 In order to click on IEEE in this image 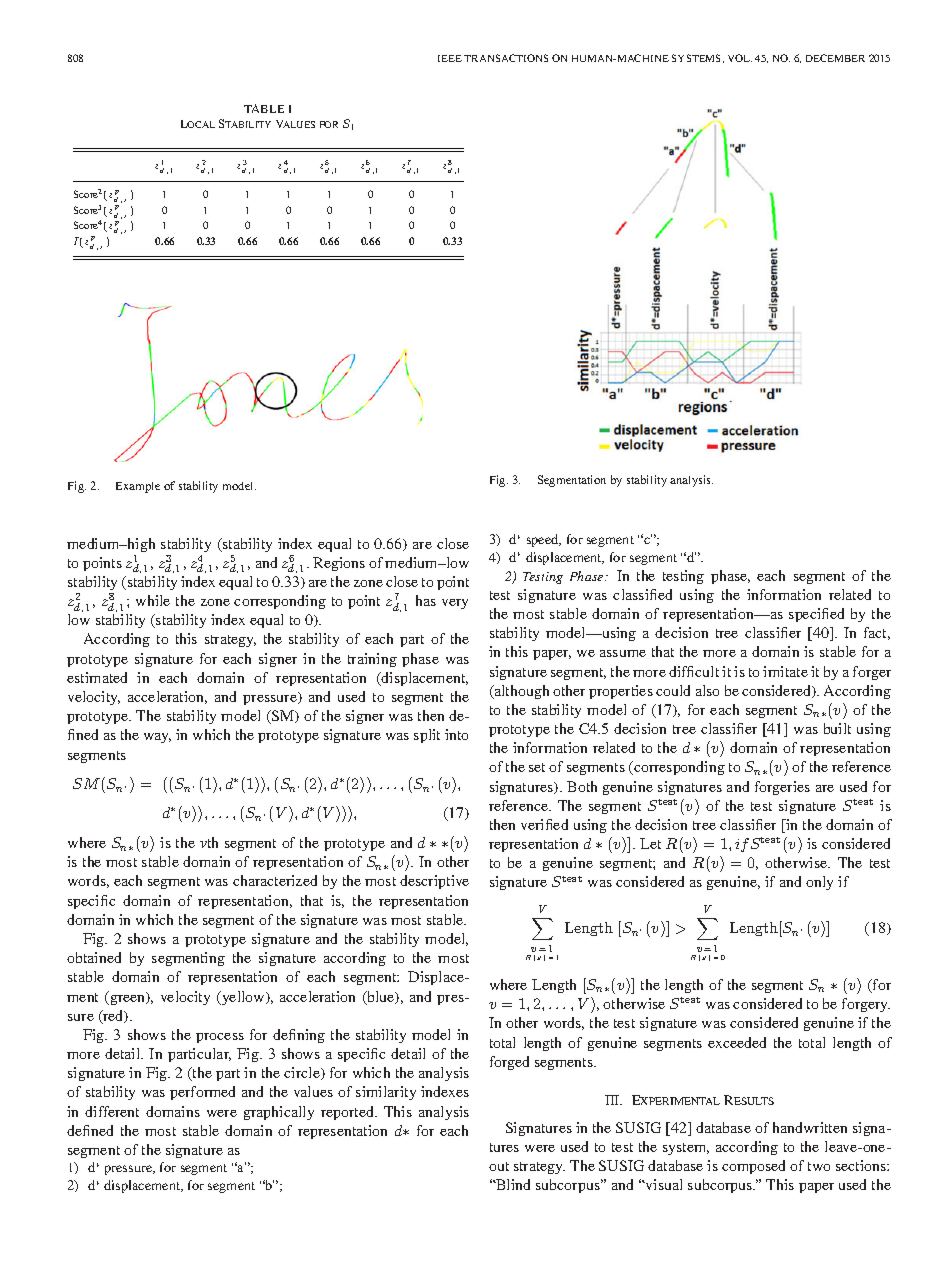, I will do `click(450, 58)`.
